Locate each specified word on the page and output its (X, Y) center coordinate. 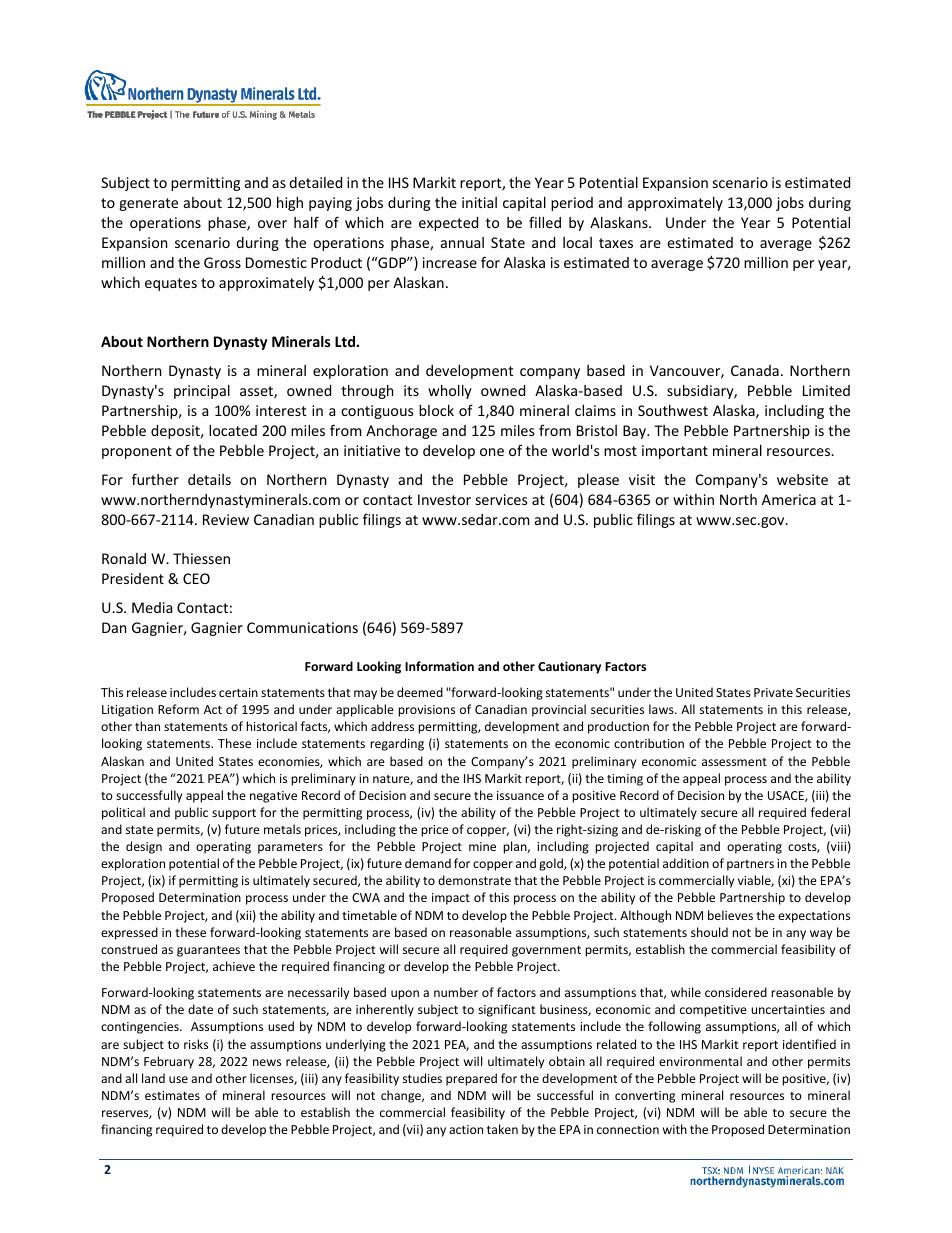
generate (148, 204)
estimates (172, 1095)
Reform (178, 709)
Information (439, 666)
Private (773, 692)
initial (479, 202)
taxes (616, 243)
